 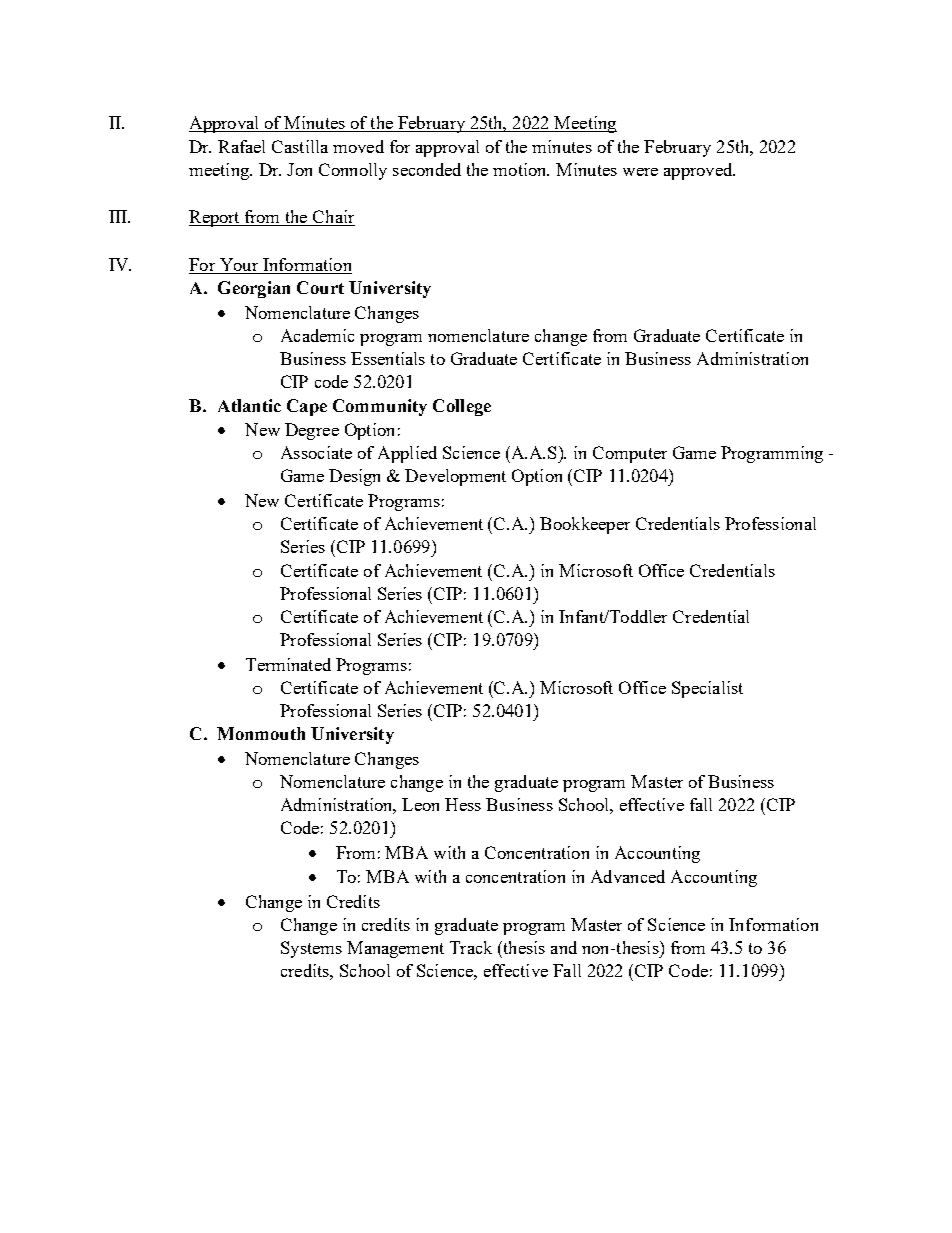 What do you see at coordinates (316, 452) in the screenshot?
I see `Associate` at bounding box center [316, 452].
